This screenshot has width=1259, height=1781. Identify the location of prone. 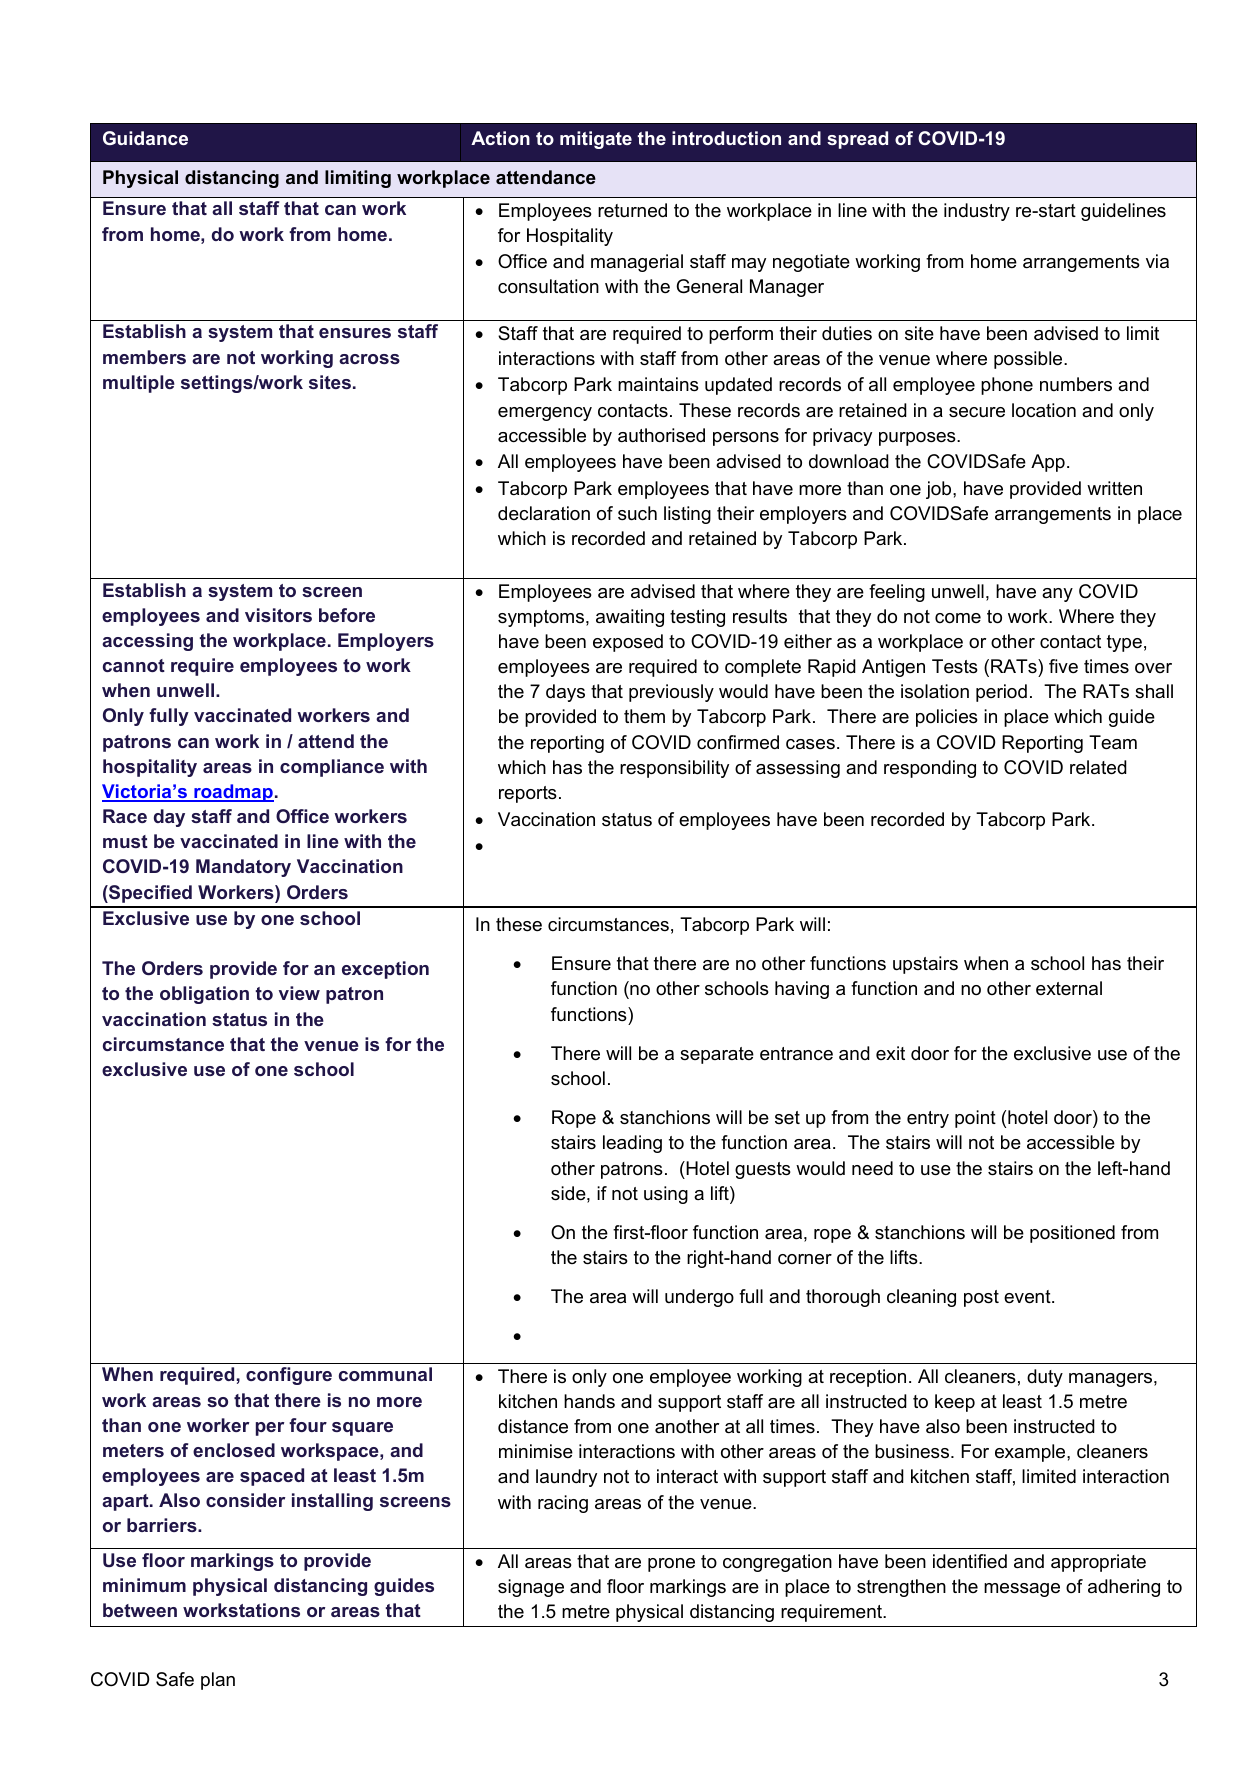
(671, 1565).
